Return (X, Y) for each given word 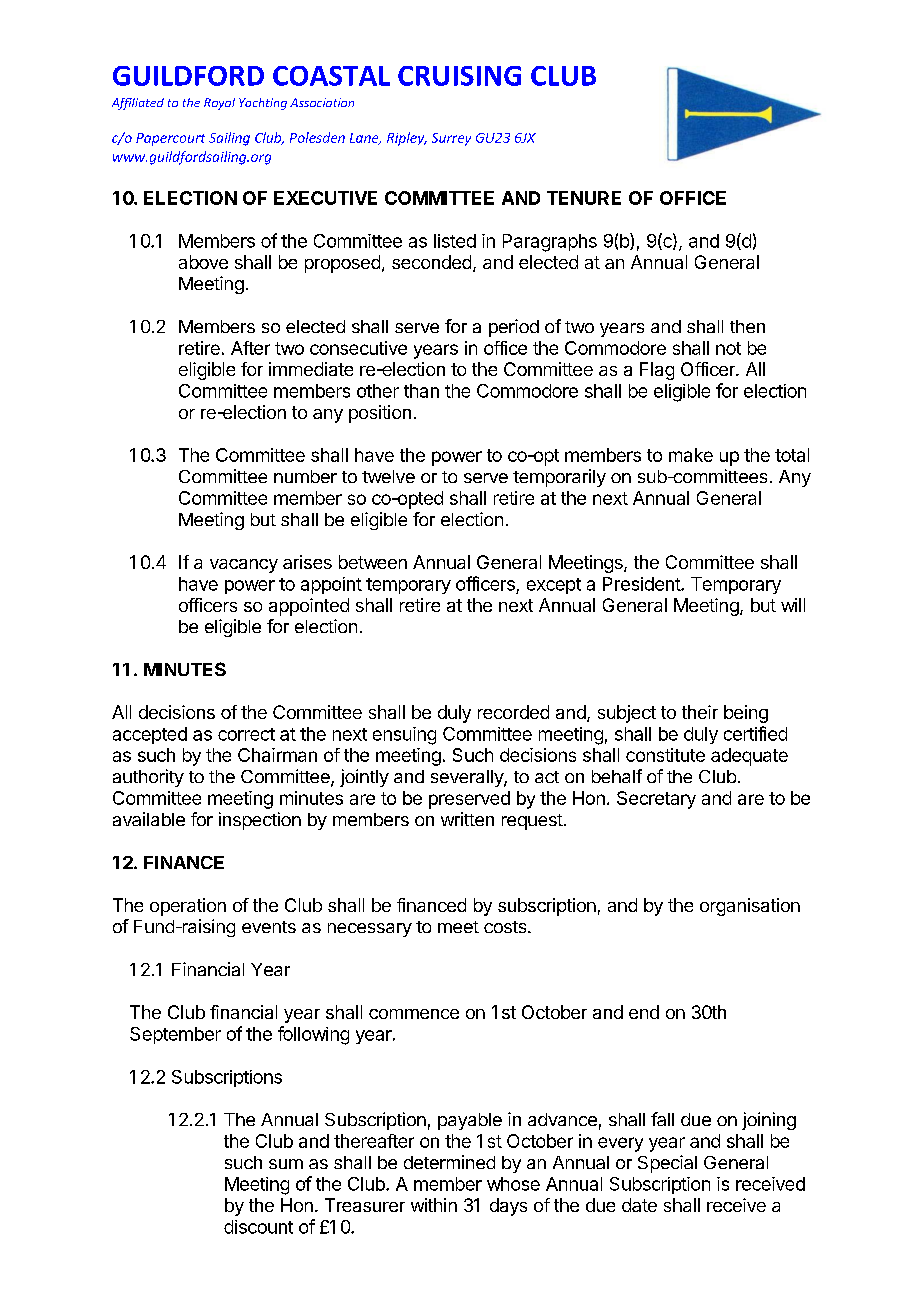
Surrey (451, 139)
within (434, 1205)
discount (258, 1227)
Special (667, 1164)
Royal (219, 104)
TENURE (584, 198)
